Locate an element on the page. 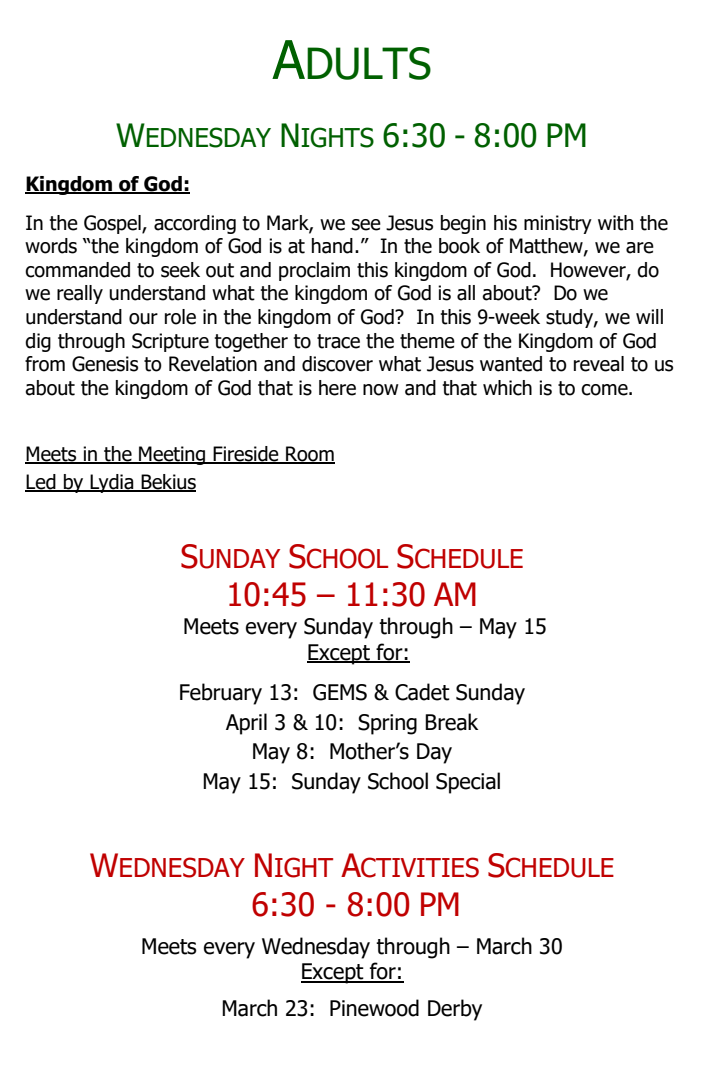 The width and height of the page is (704, 1088). Gospel is located at coordinates (113, 224).
